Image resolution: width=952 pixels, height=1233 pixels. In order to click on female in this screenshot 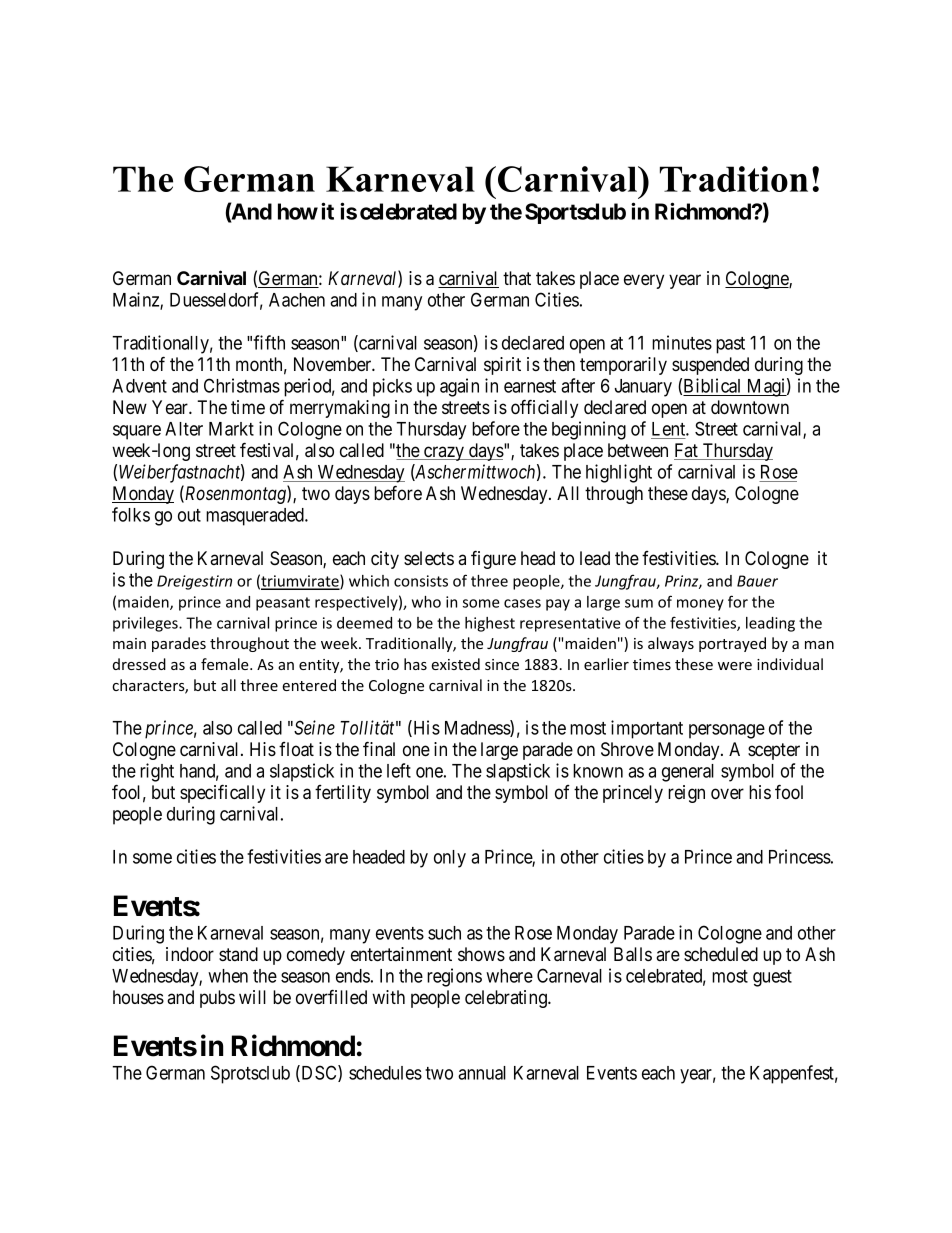, I will do `click(226, 664)`.
